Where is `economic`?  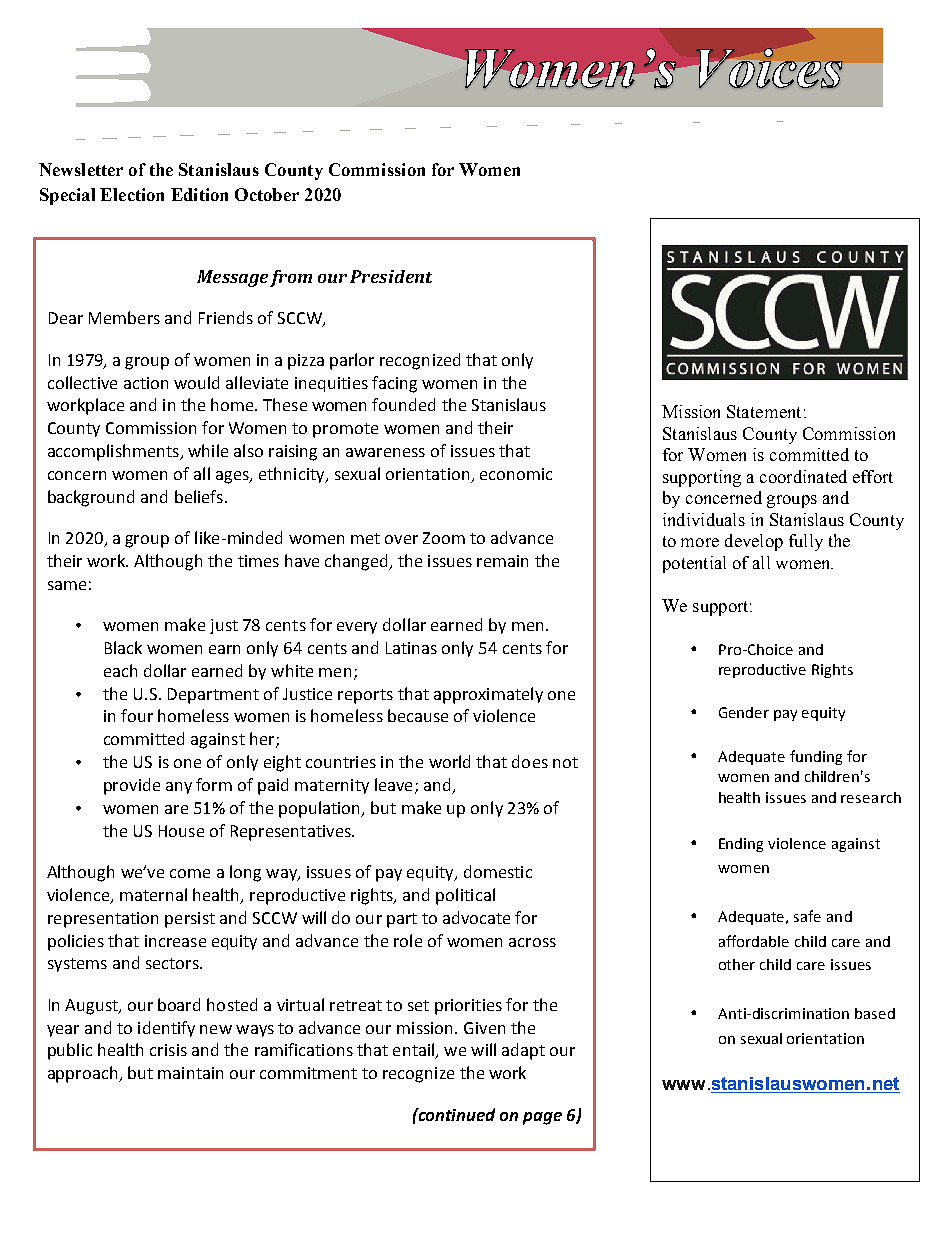
economic is located at coordinates (516, 474).
